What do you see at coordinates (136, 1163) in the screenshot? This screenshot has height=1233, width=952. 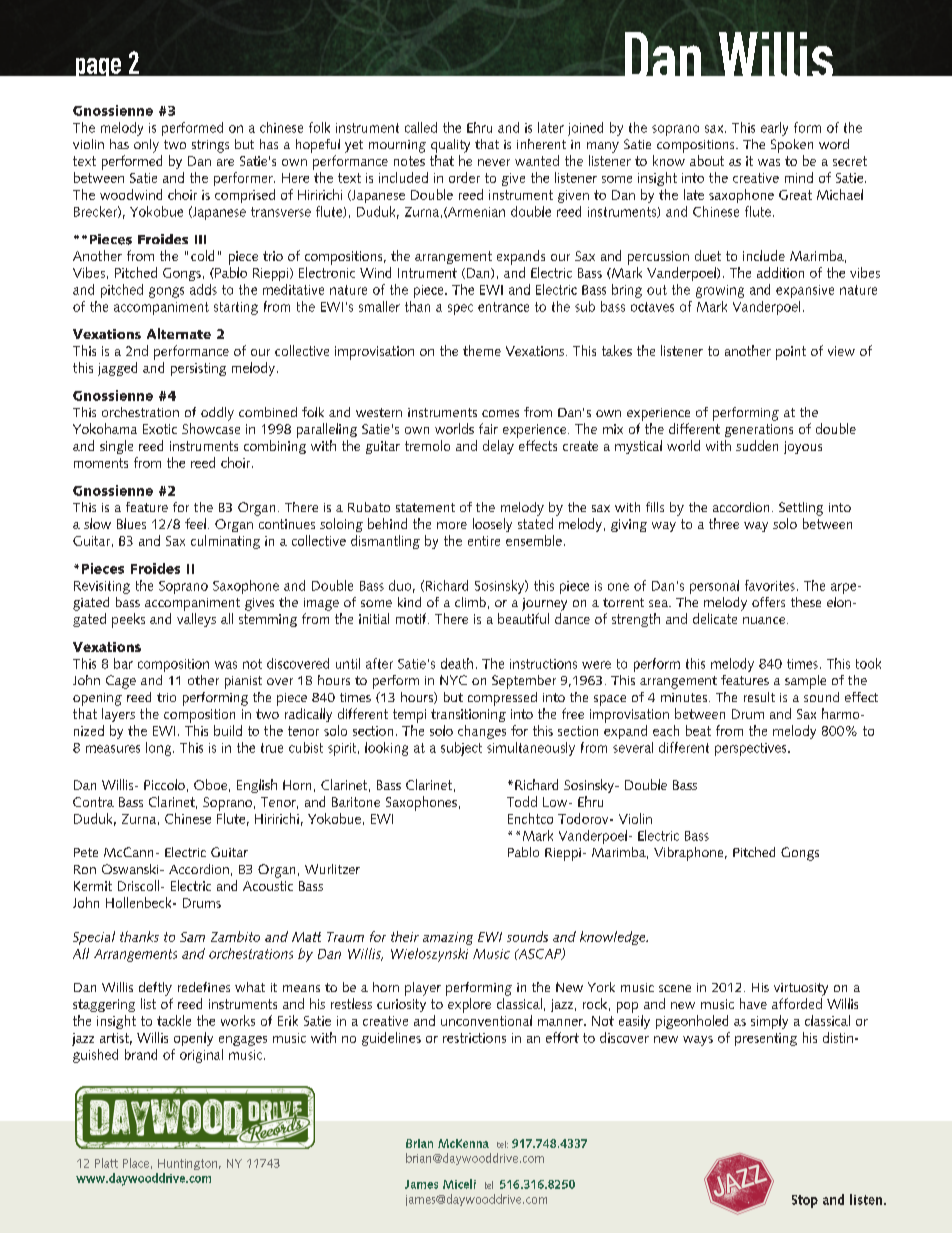 I see `Place` at bounding box center [136, 1163].
